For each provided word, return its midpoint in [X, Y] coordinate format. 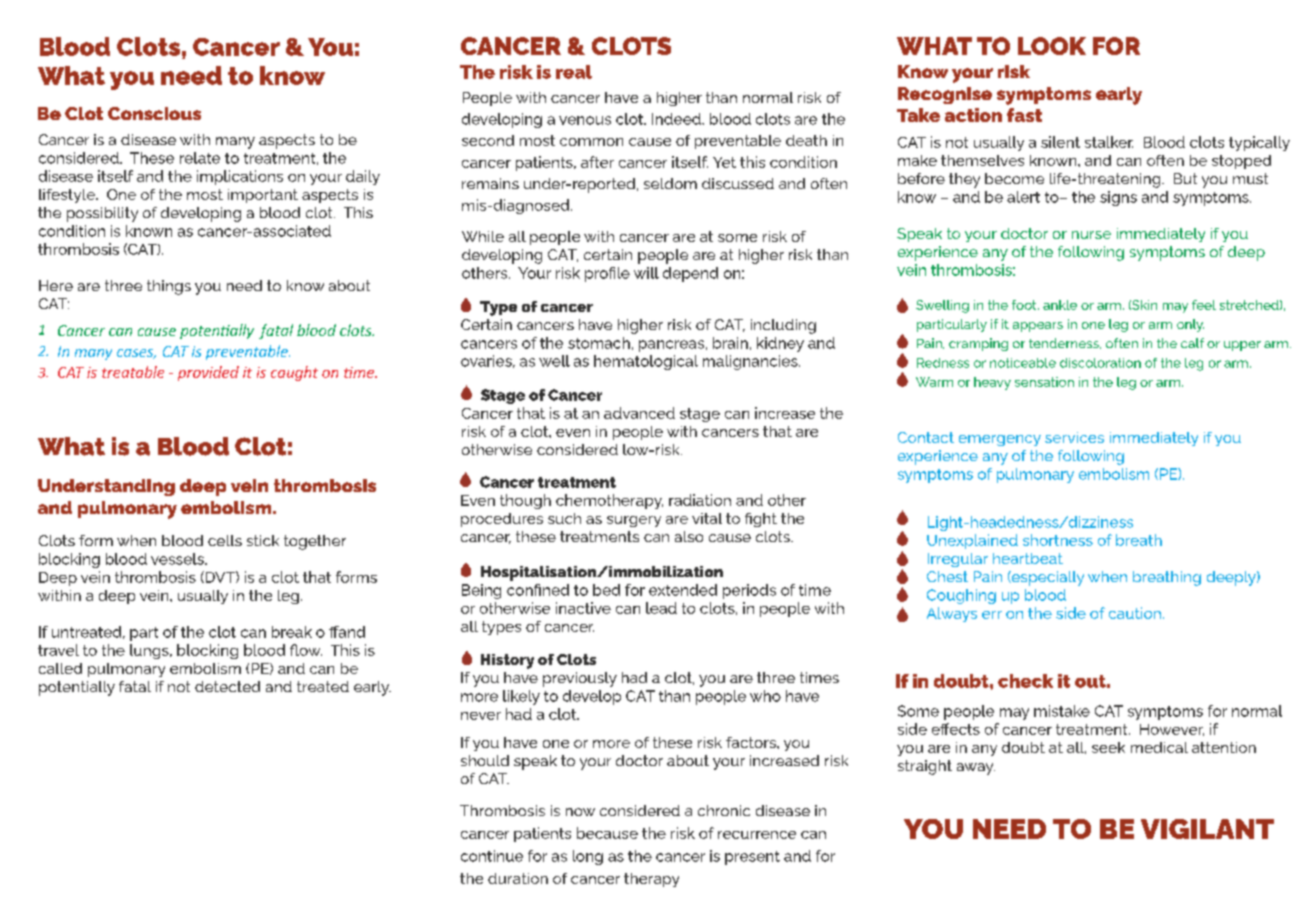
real [574, 72]
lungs [150, 651]
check [1025, 681]
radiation [700, 500]
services [1074, 437]
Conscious [154, 113]
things [169, 287]
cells [225, 540]
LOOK [1052, 46]
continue [492, 856]
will [646, 273]
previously [580, 679]
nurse [1091, 235]
